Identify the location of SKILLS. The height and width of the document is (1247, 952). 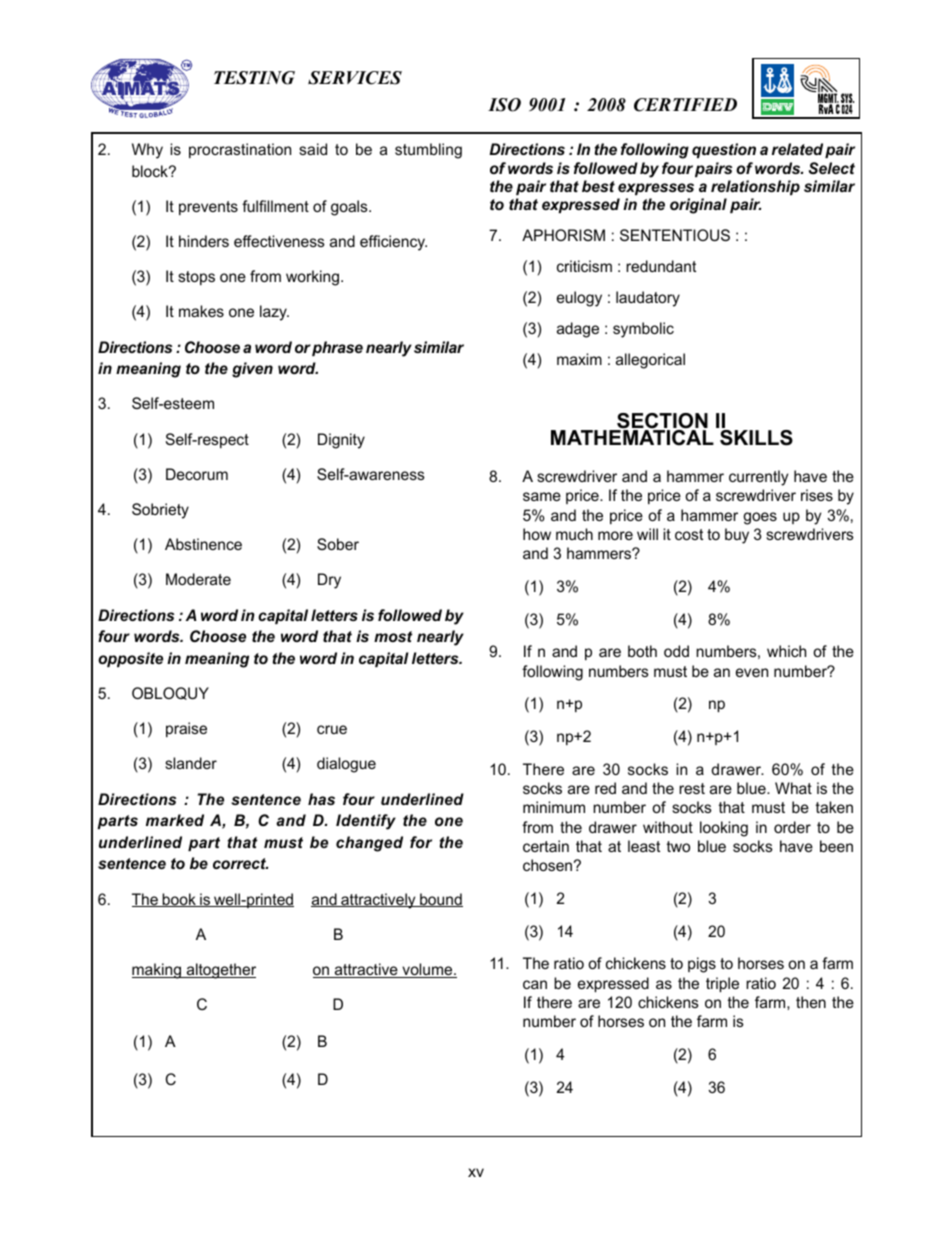
(756, 438).
